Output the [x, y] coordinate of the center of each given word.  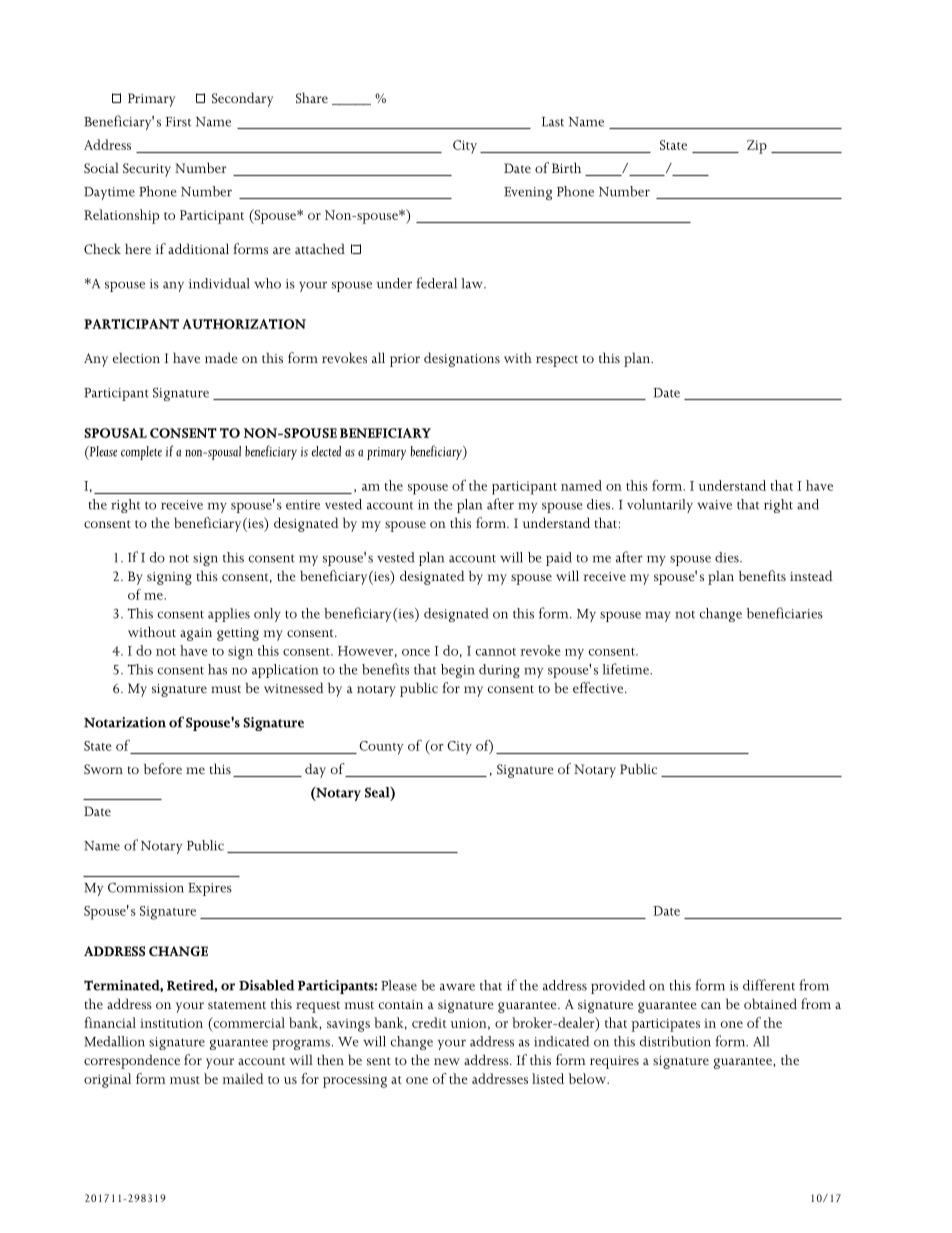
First [178, 122]
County [381, 748]
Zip [757, 147]
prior [405, 360]
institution [171, 1023]
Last [553, 122]
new [447, 1061]
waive [714, 505]
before [163, 768]
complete [141, 453]
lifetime [626, 669]
